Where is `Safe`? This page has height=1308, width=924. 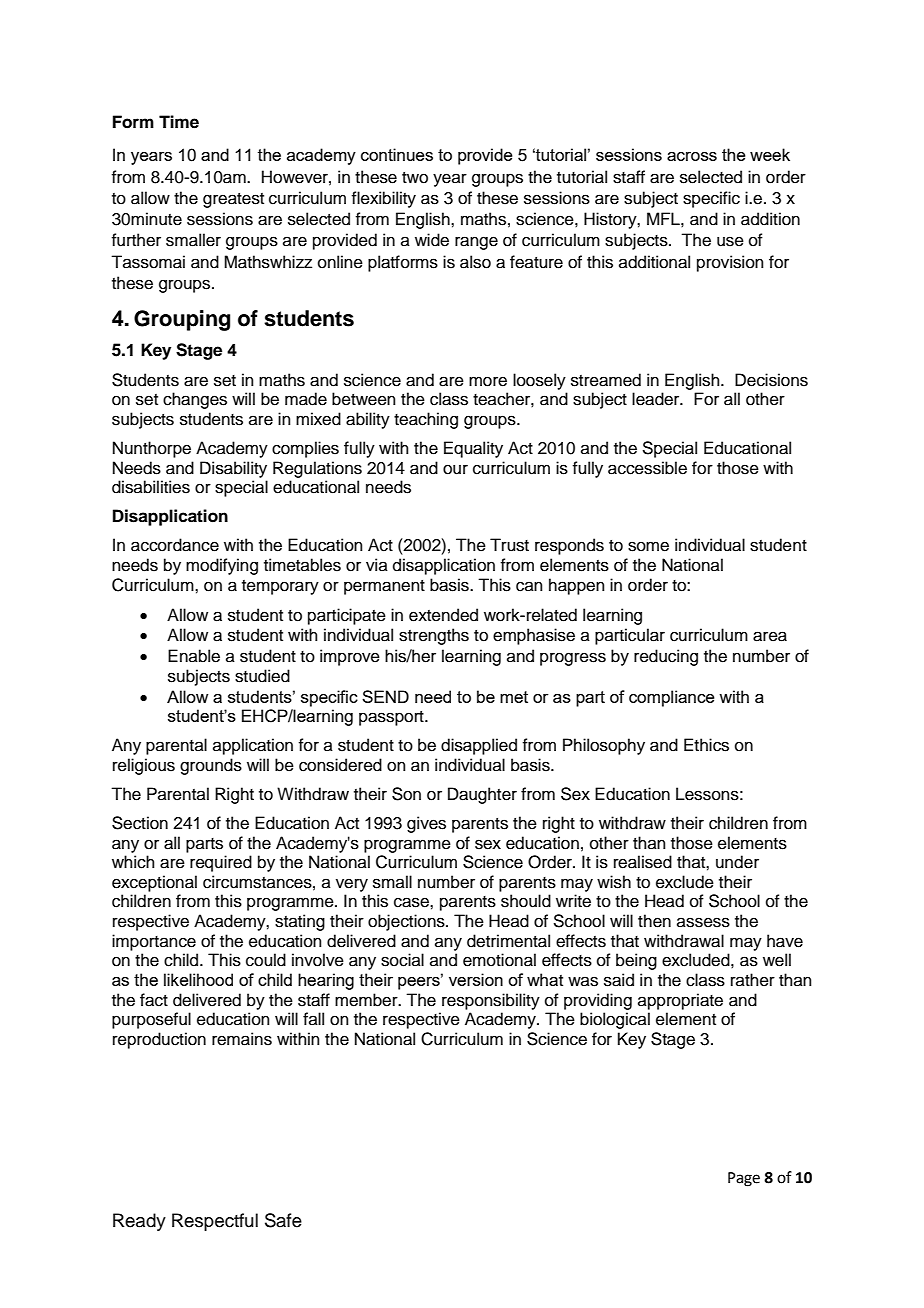
Safe is located at coordinates (283, 1220).
